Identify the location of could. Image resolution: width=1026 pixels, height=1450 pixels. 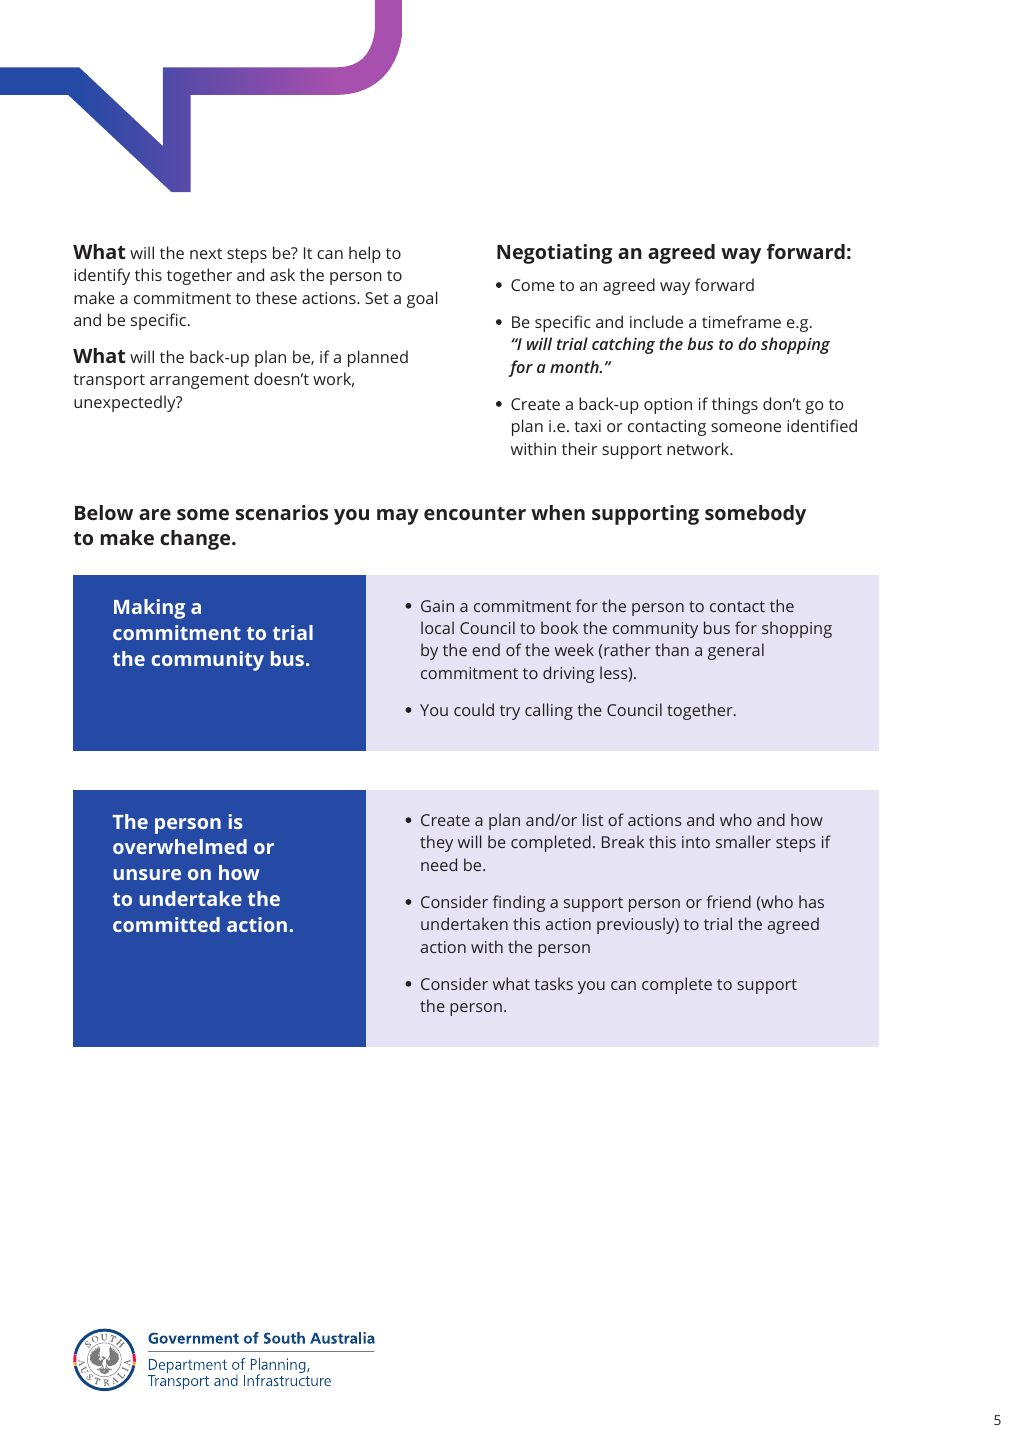
(474, 709).
